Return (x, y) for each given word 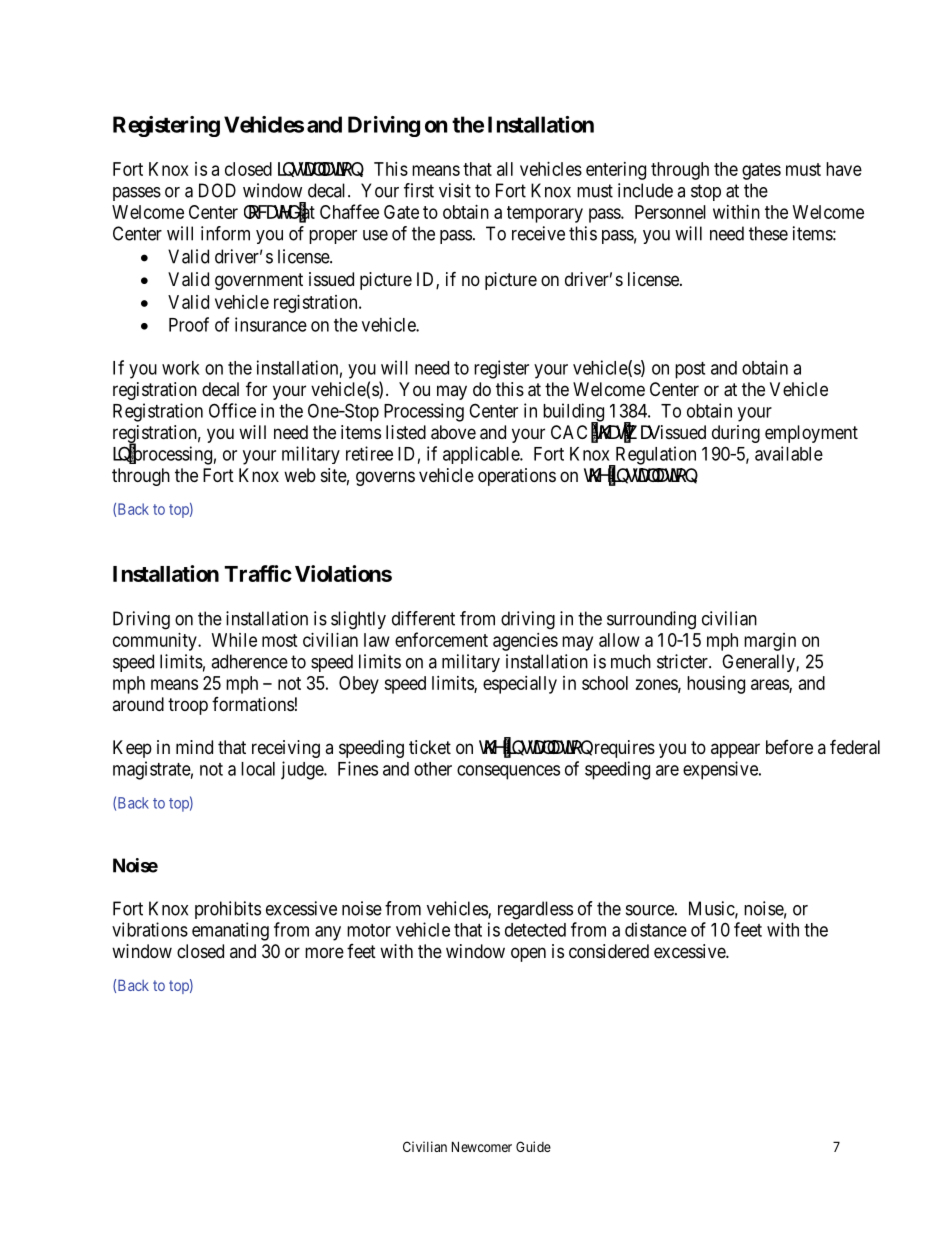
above (453, 432)
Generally (759, 663)
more (324, 952)
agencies (525, 642)
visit (455, 190)
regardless (535, 910)
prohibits (228, 910)
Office (232, 410)
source (651, 910)
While (234, 640)
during (736, 434)
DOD (217, 190)
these (768, 233)
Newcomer (482, 1146)
